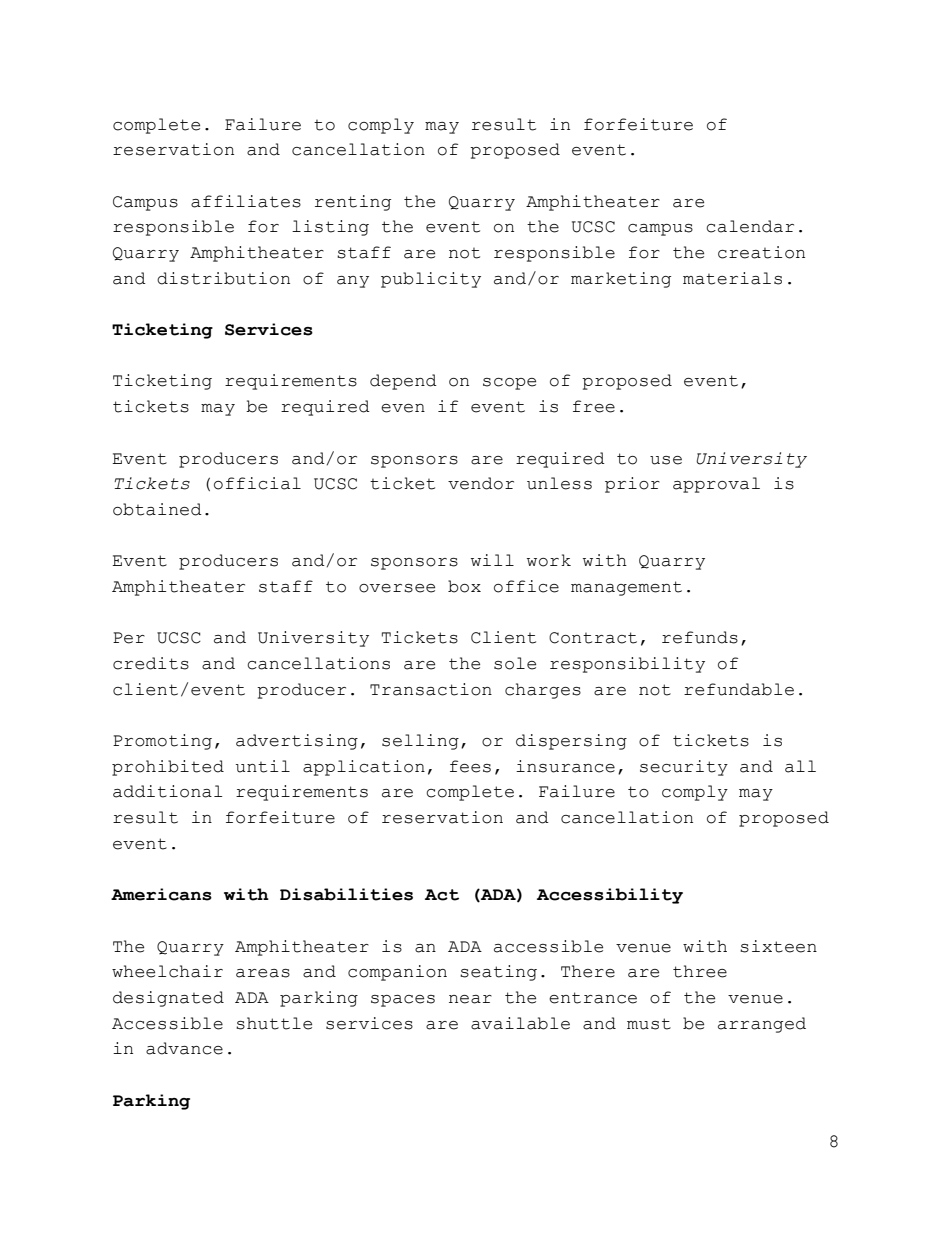 The width and height of the screenshot is (952, 1233). Describe the element at coordinates (274, 1023) in the screenshot. I see `shuttle` at that location.
